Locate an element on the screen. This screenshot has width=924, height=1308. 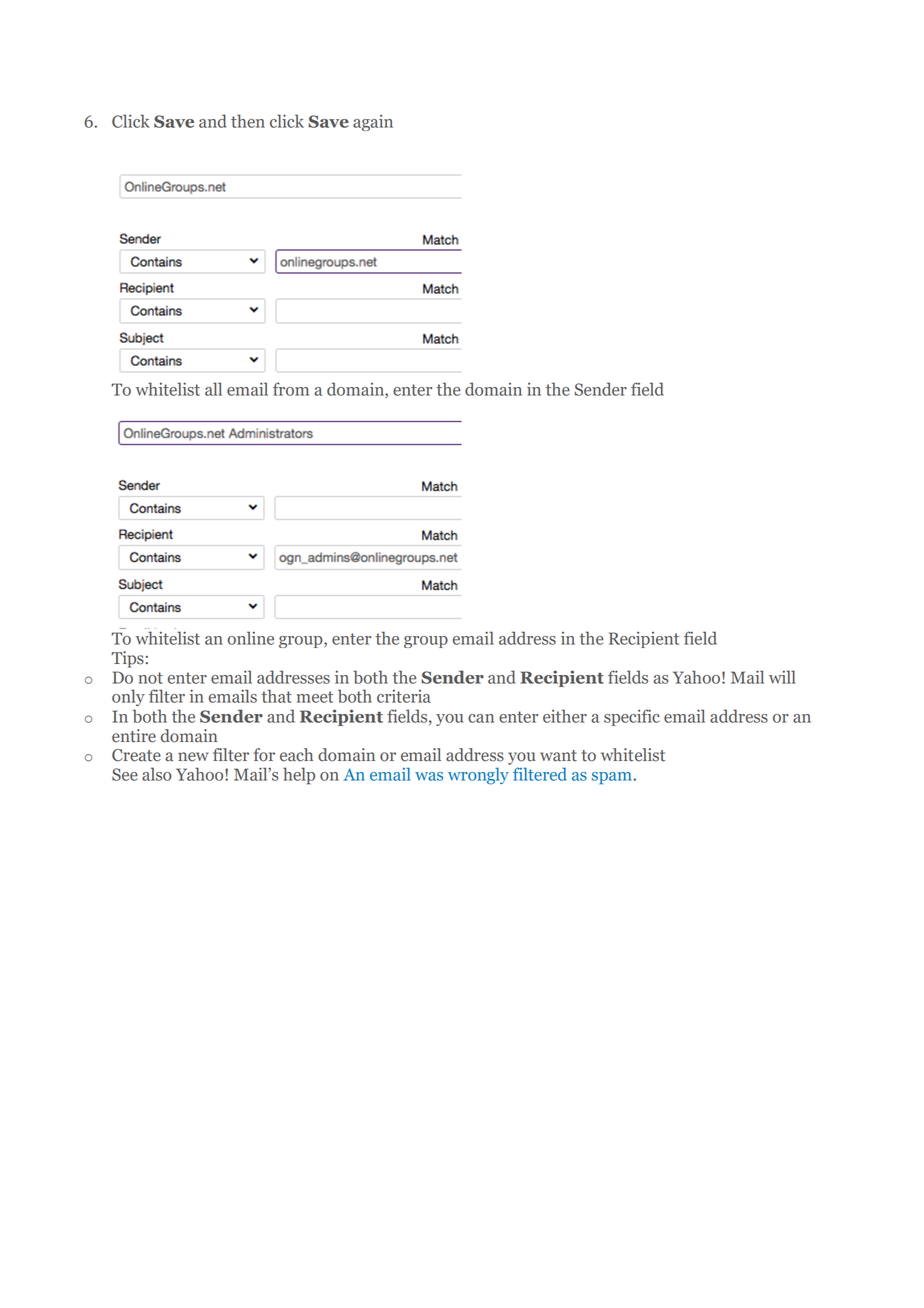
all is located at coordinates (213, 389).
